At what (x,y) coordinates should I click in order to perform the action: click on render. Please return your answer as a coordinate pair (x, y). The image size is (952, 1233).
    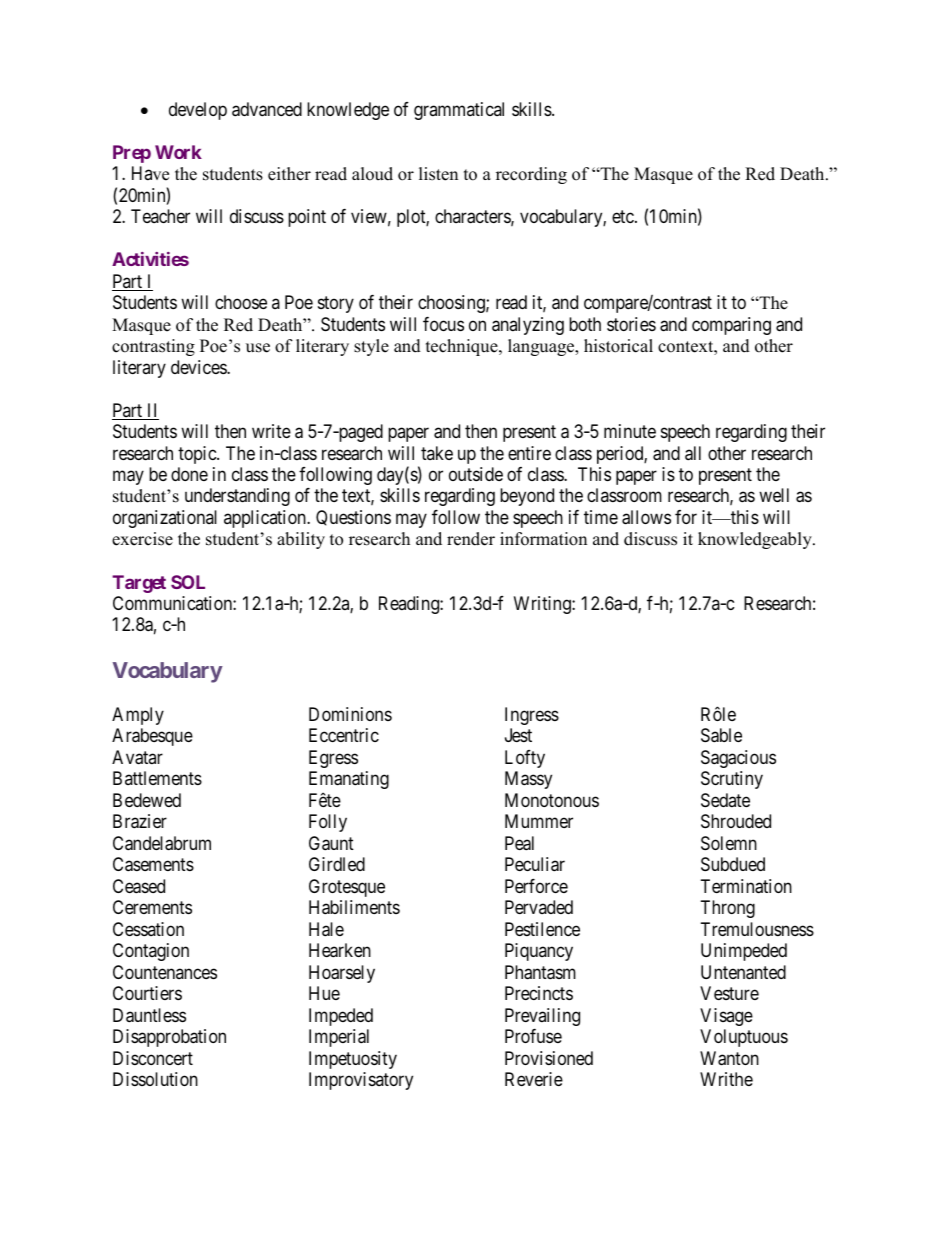
    Looking at the image, I should click on (471, 539).
